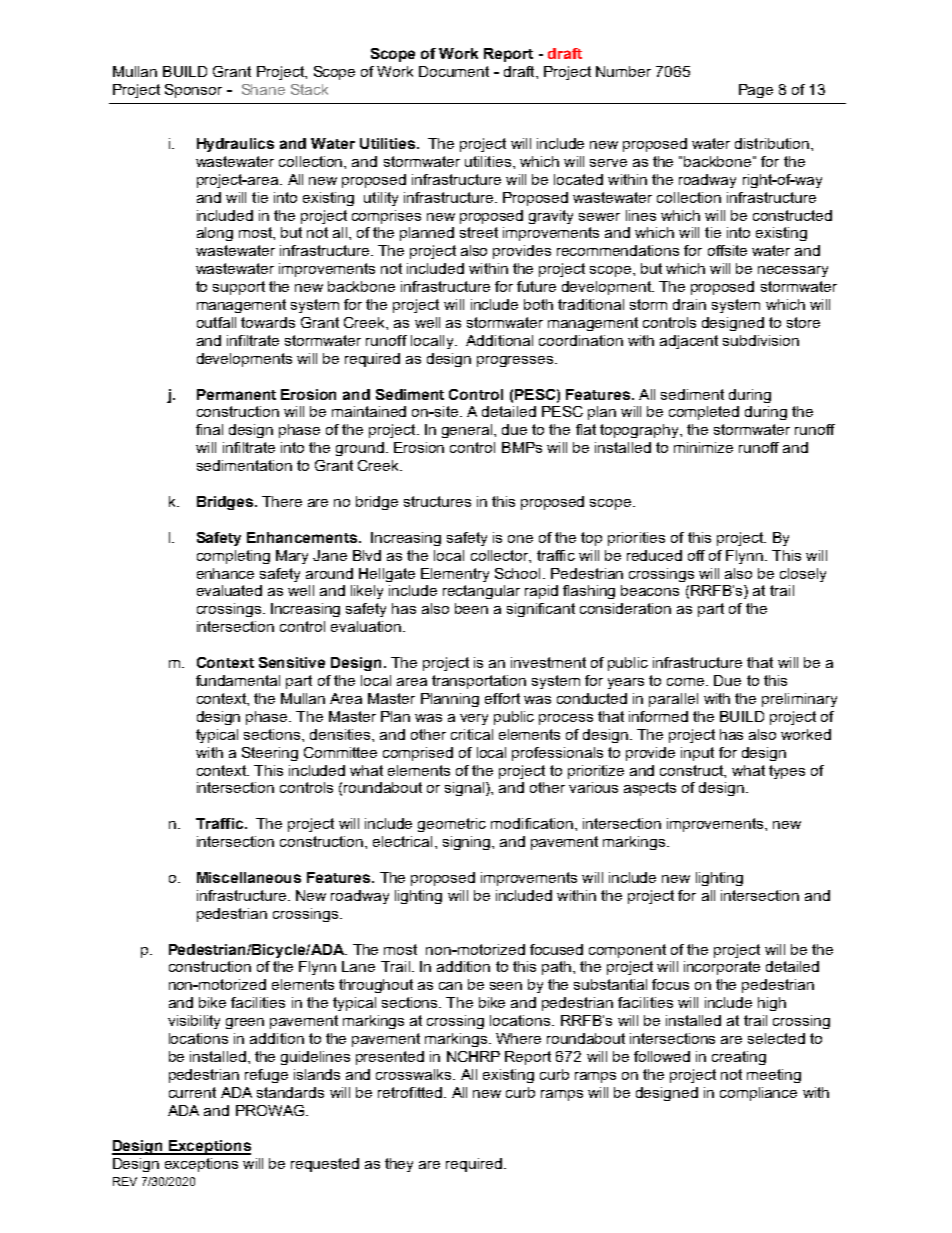 The width and height of the page is (952, 1233). What do you see at coordinates (192, 1092) in the page?
I see `current` at bounding box center [192, 1092].
